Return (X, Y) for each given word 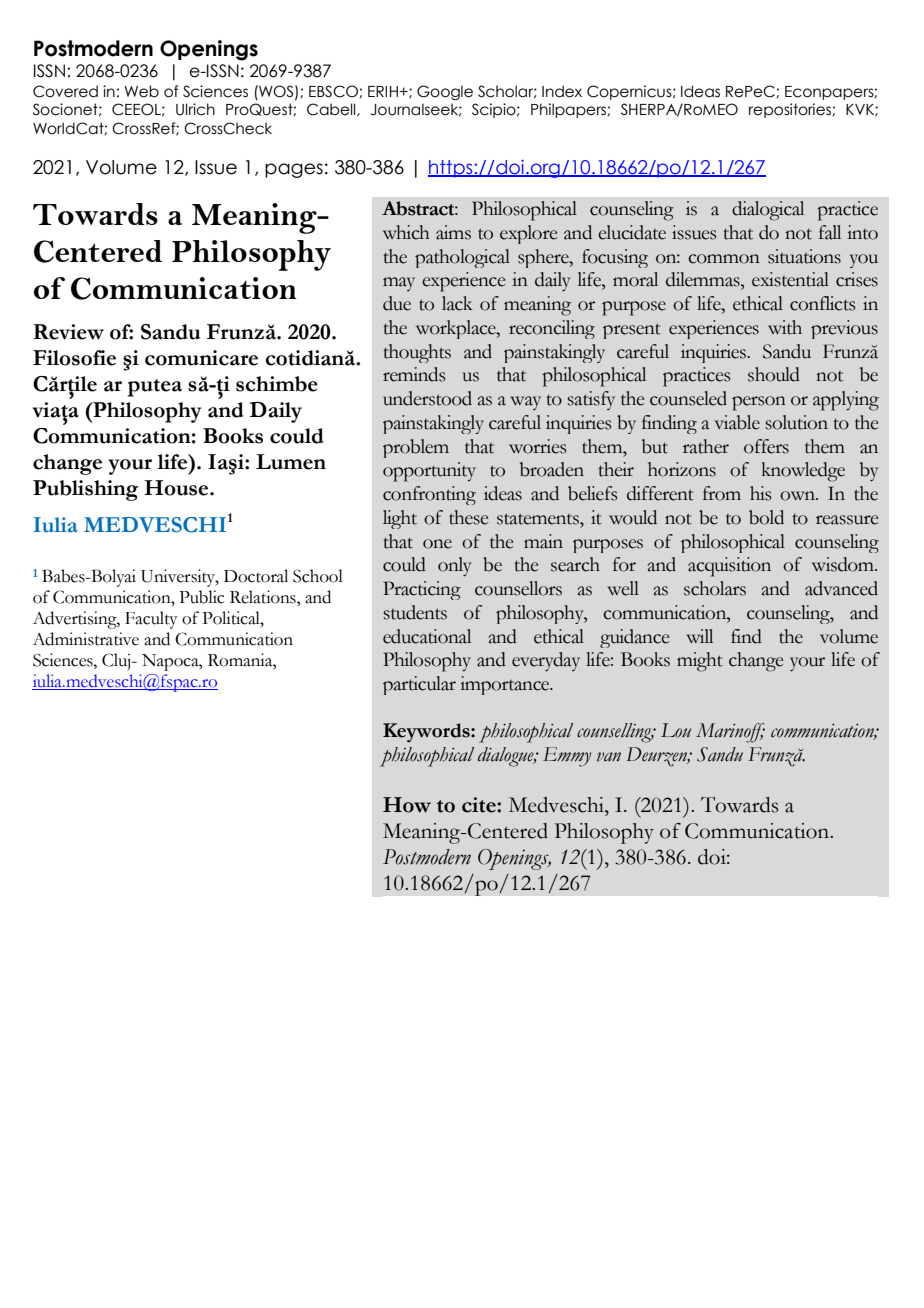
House (177, 488)
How (407, 805)
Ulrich (195, 109)
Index (562, 91)
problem (416, 448)
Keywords (427, 733)
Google (445, 92)
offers (766, 446)
